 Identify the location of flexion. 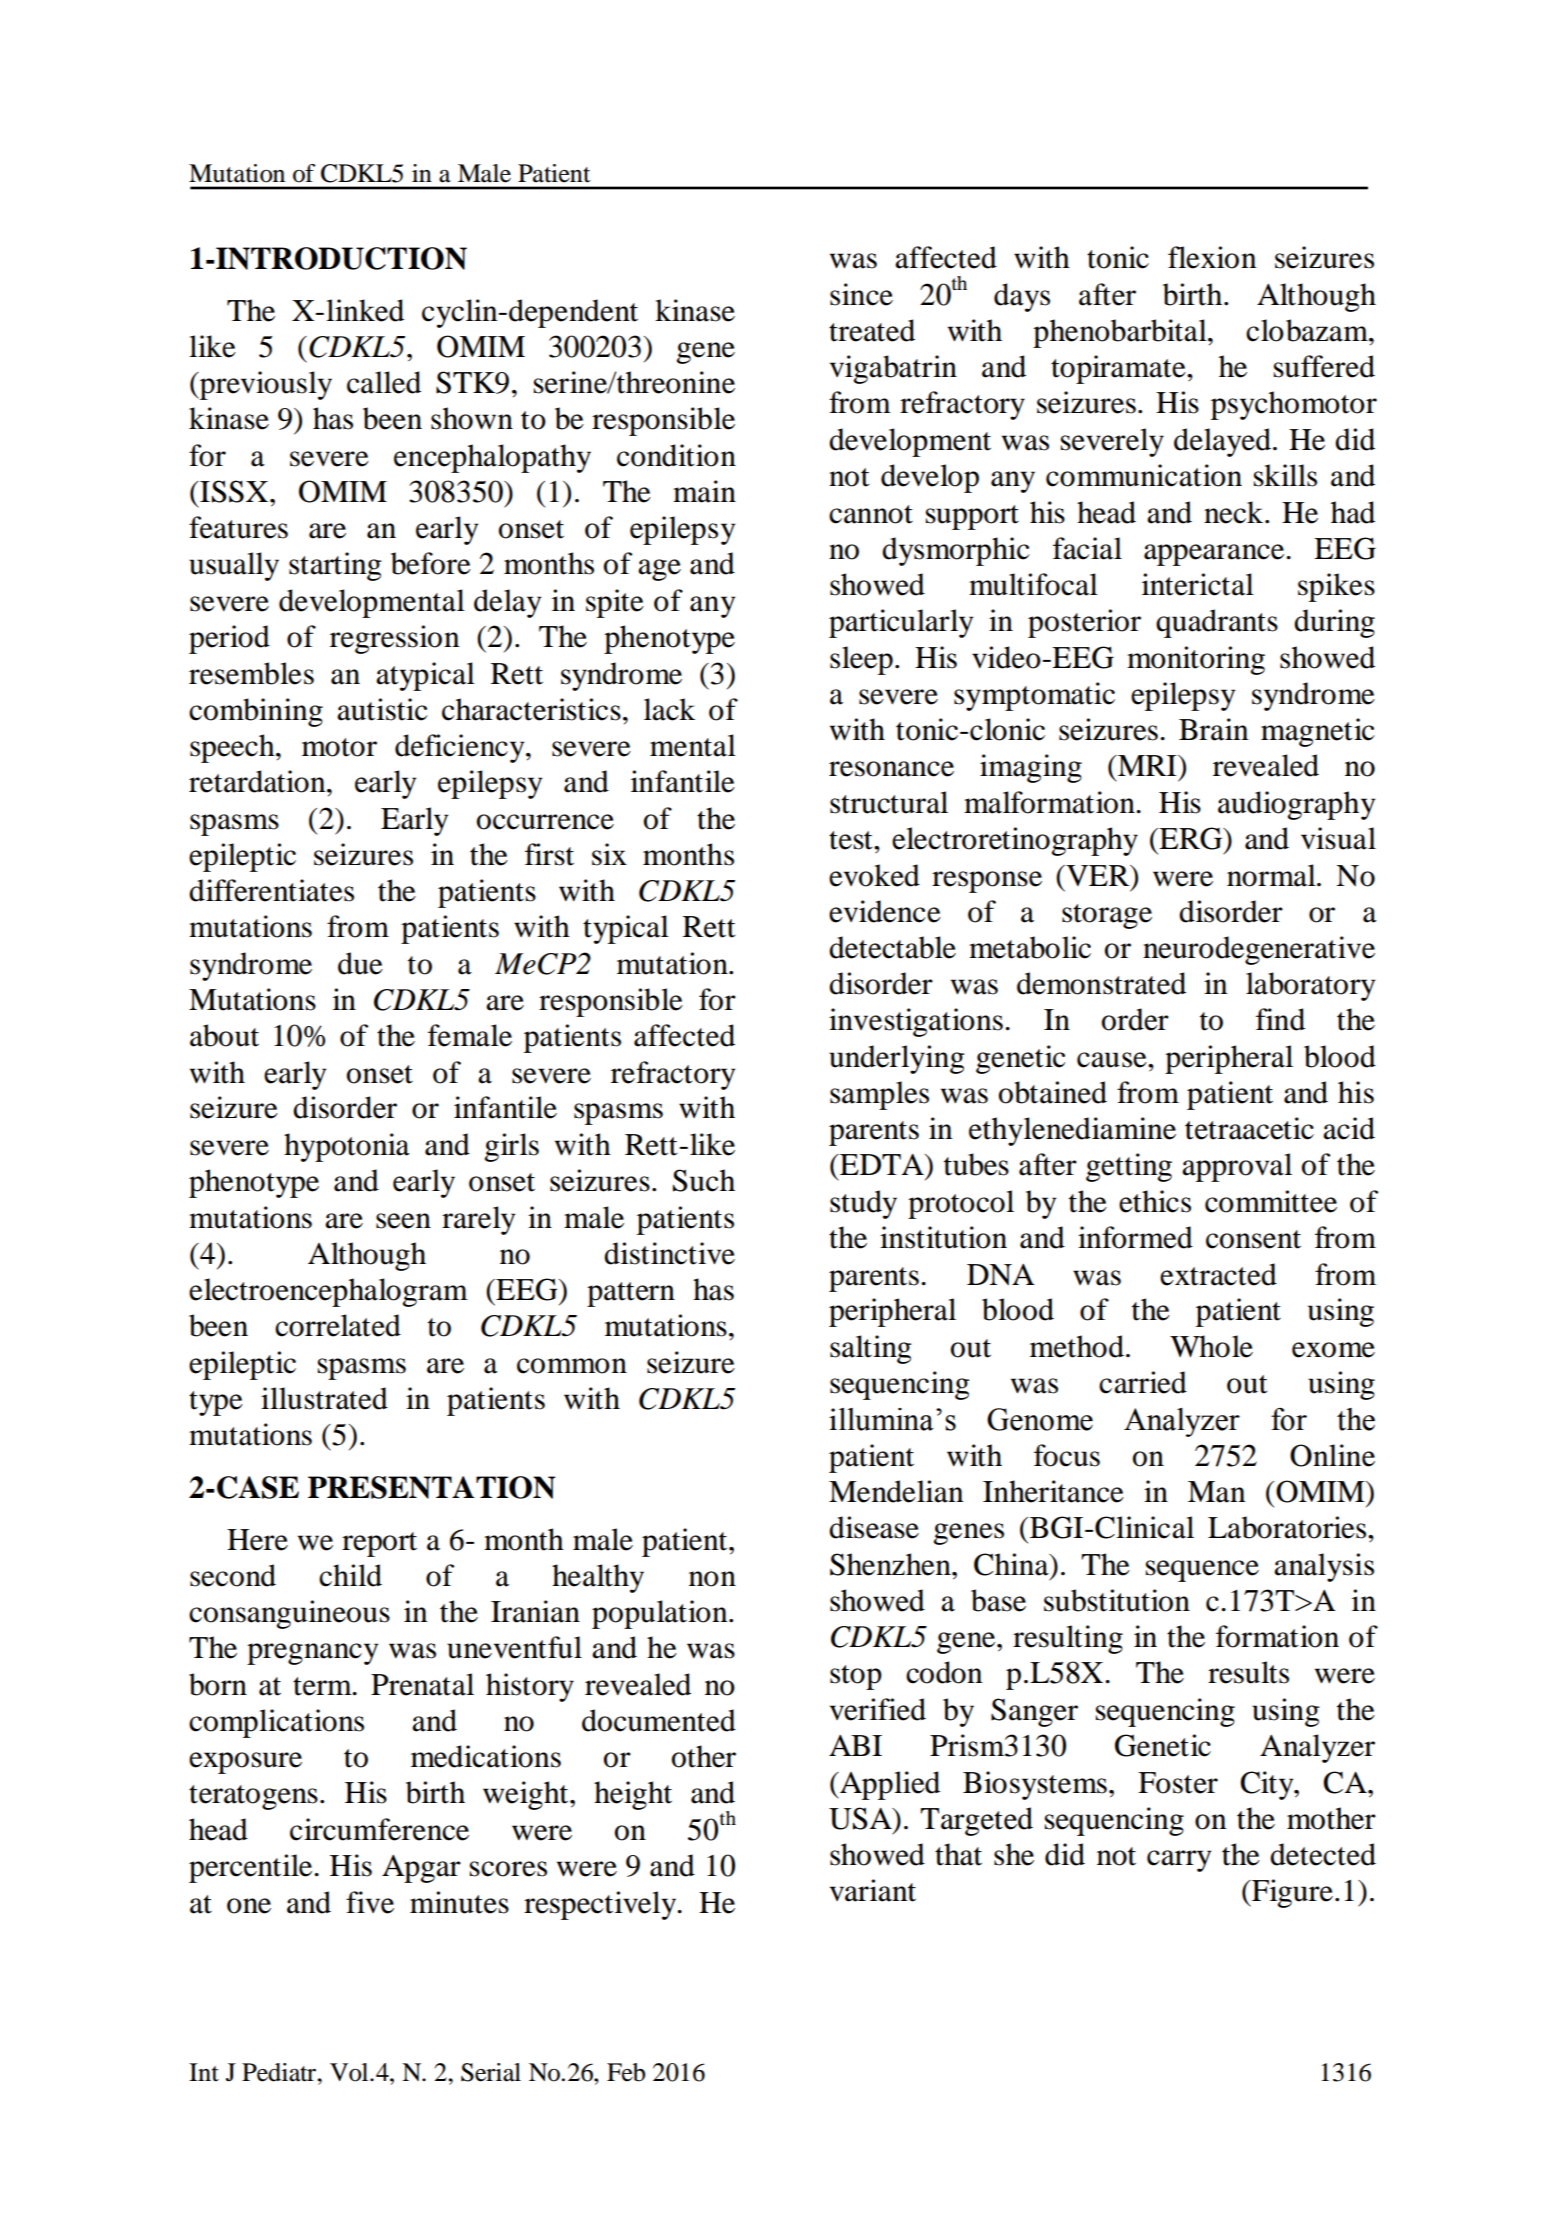
(1212, 257).
